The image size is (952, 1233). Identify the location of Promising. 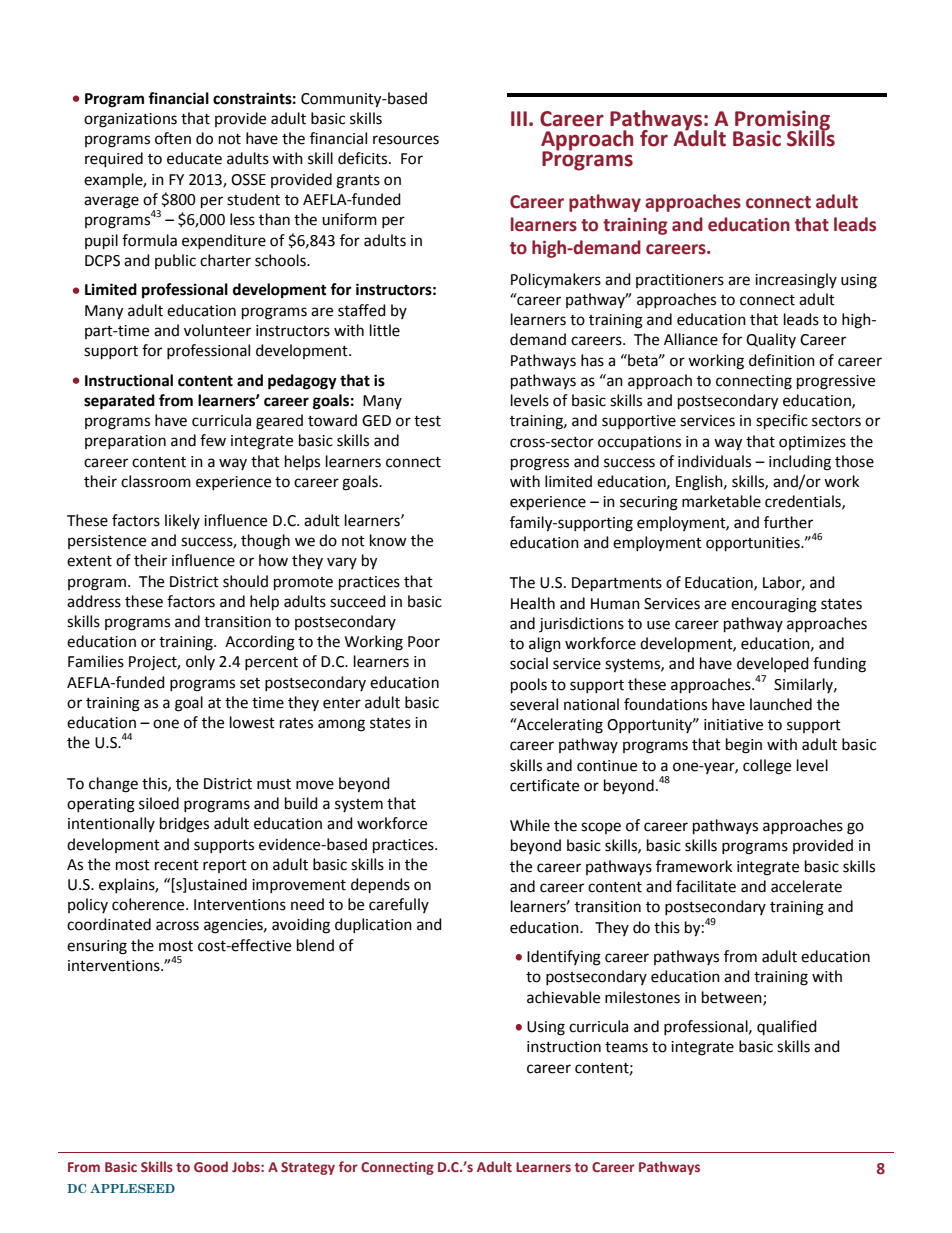
(781, 121).
